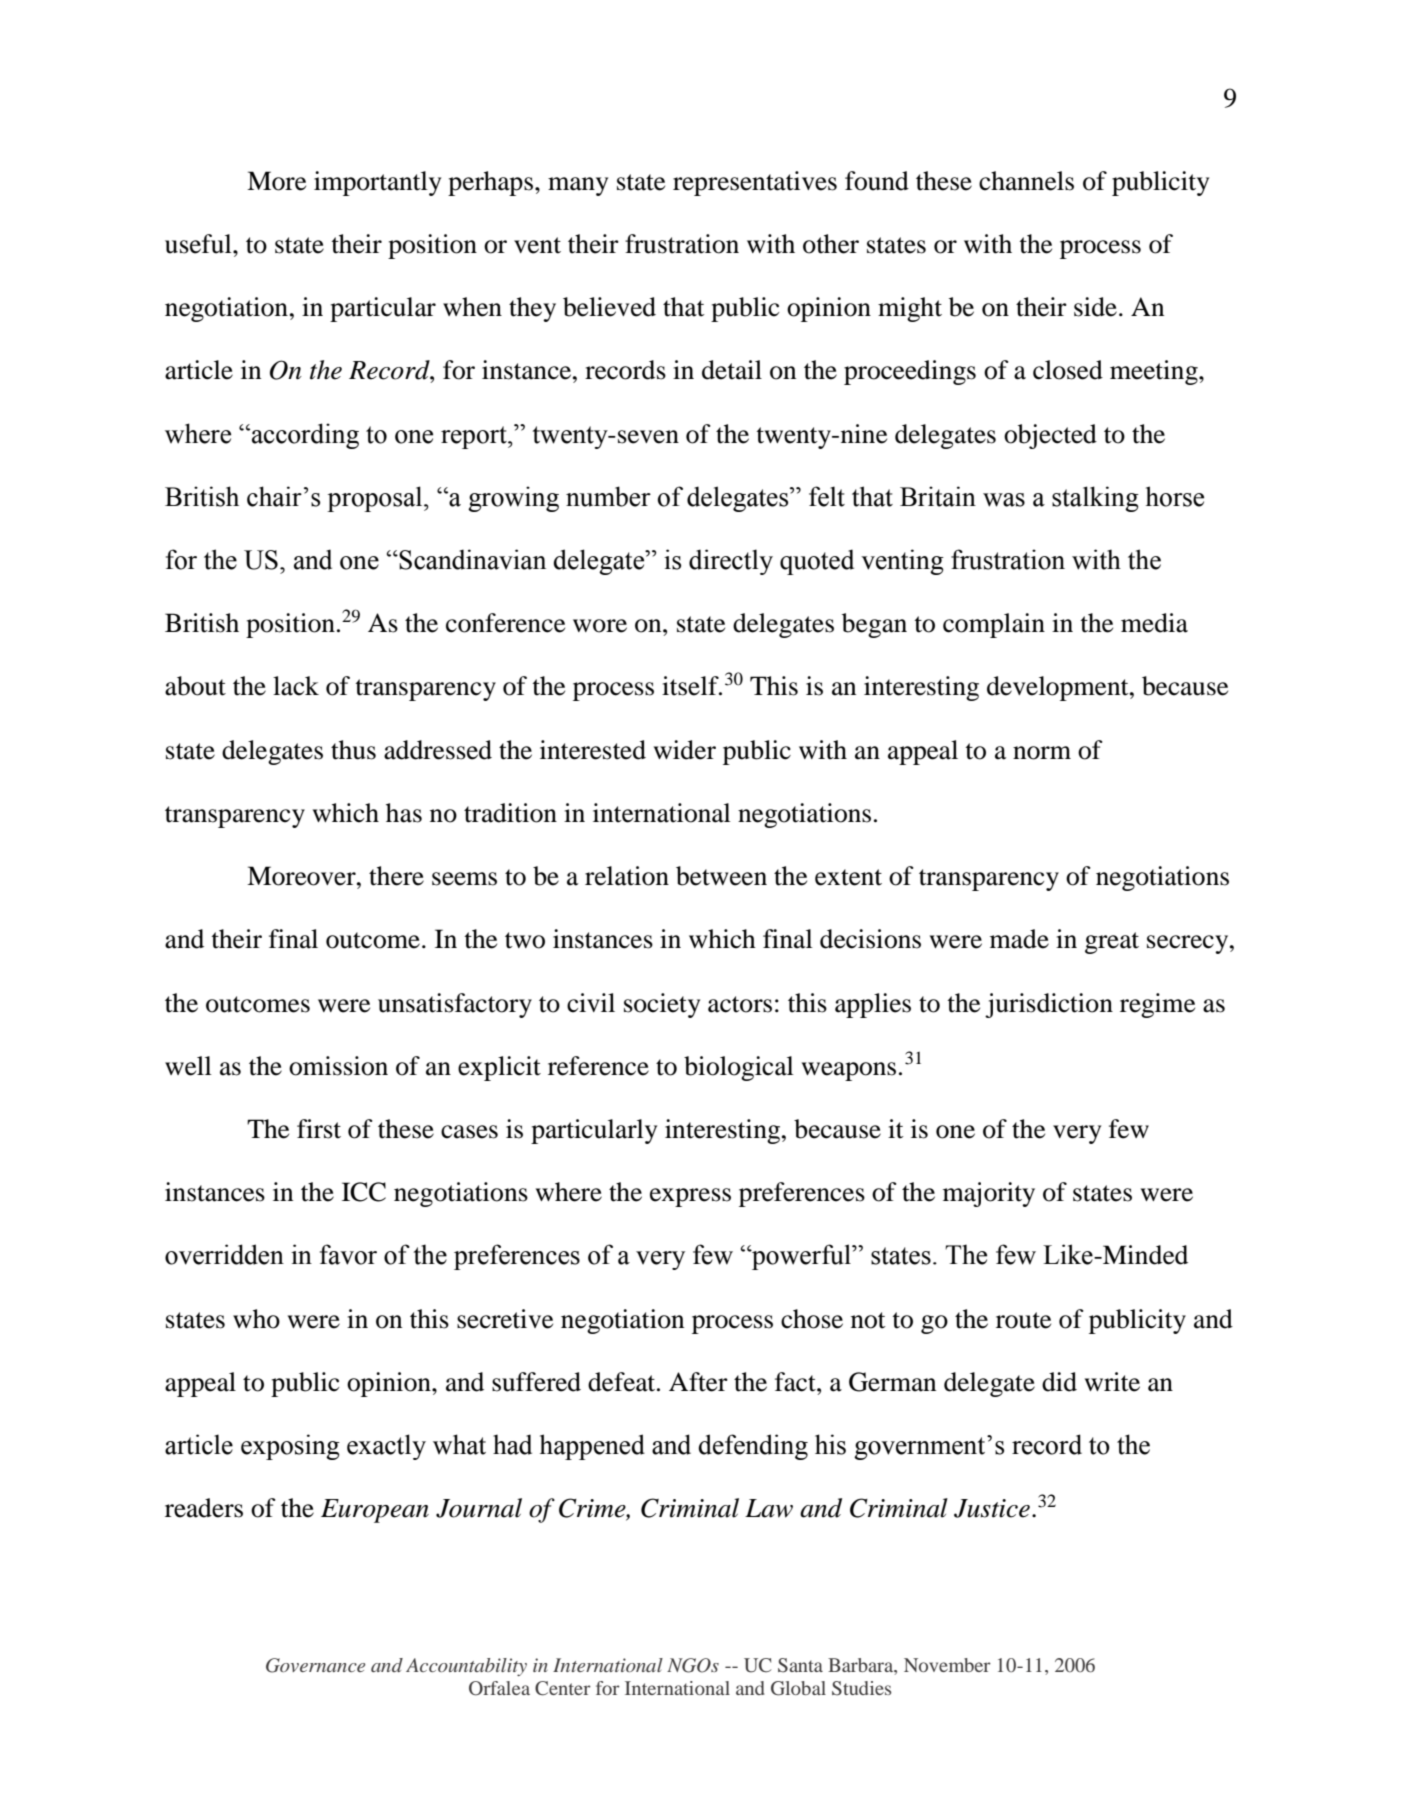  What do you see at coordinates (755, 183) in the screenshot?
I see `representatives` at bounding box center [755, 183].
